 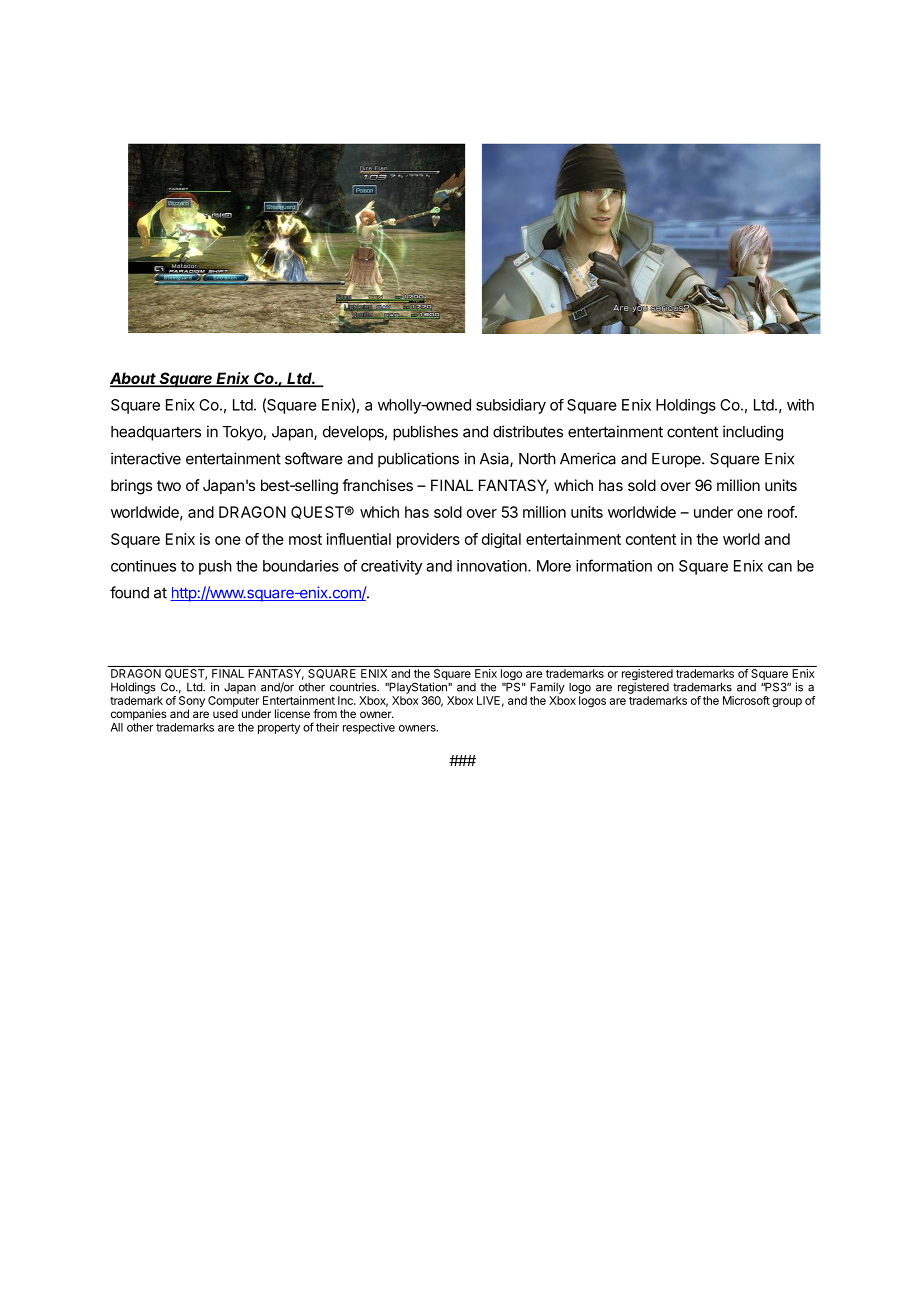 I want to click on found, so click(x=129, y=592).
